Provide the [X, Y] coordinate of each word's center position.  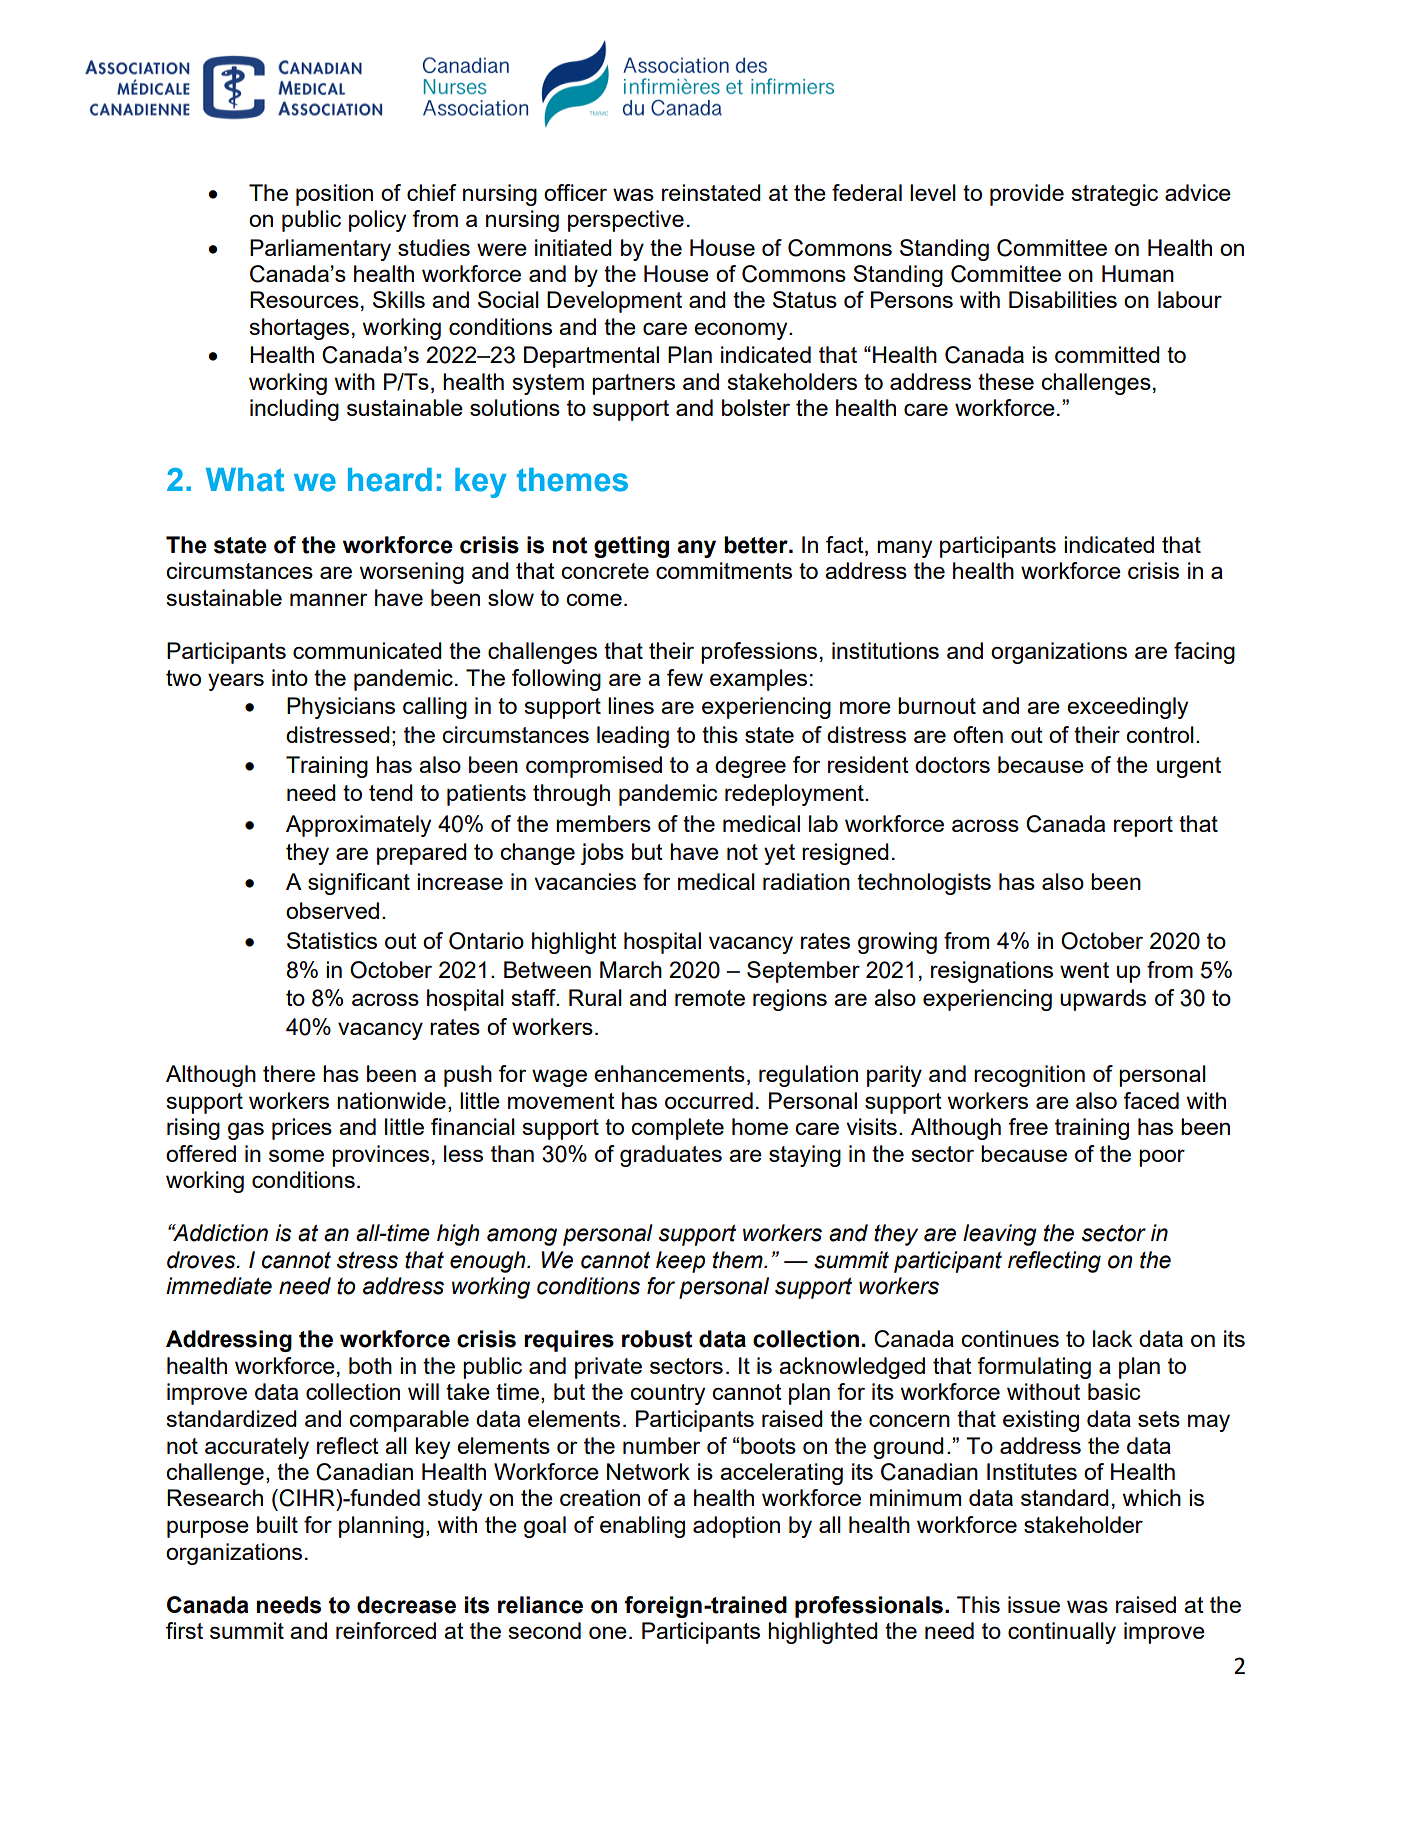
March [631, 969]
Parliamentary [320, 250]
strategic [1114, 195]
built [277, 1524]
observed [332, 910]
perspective [626, 221]
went [1084, 970]
